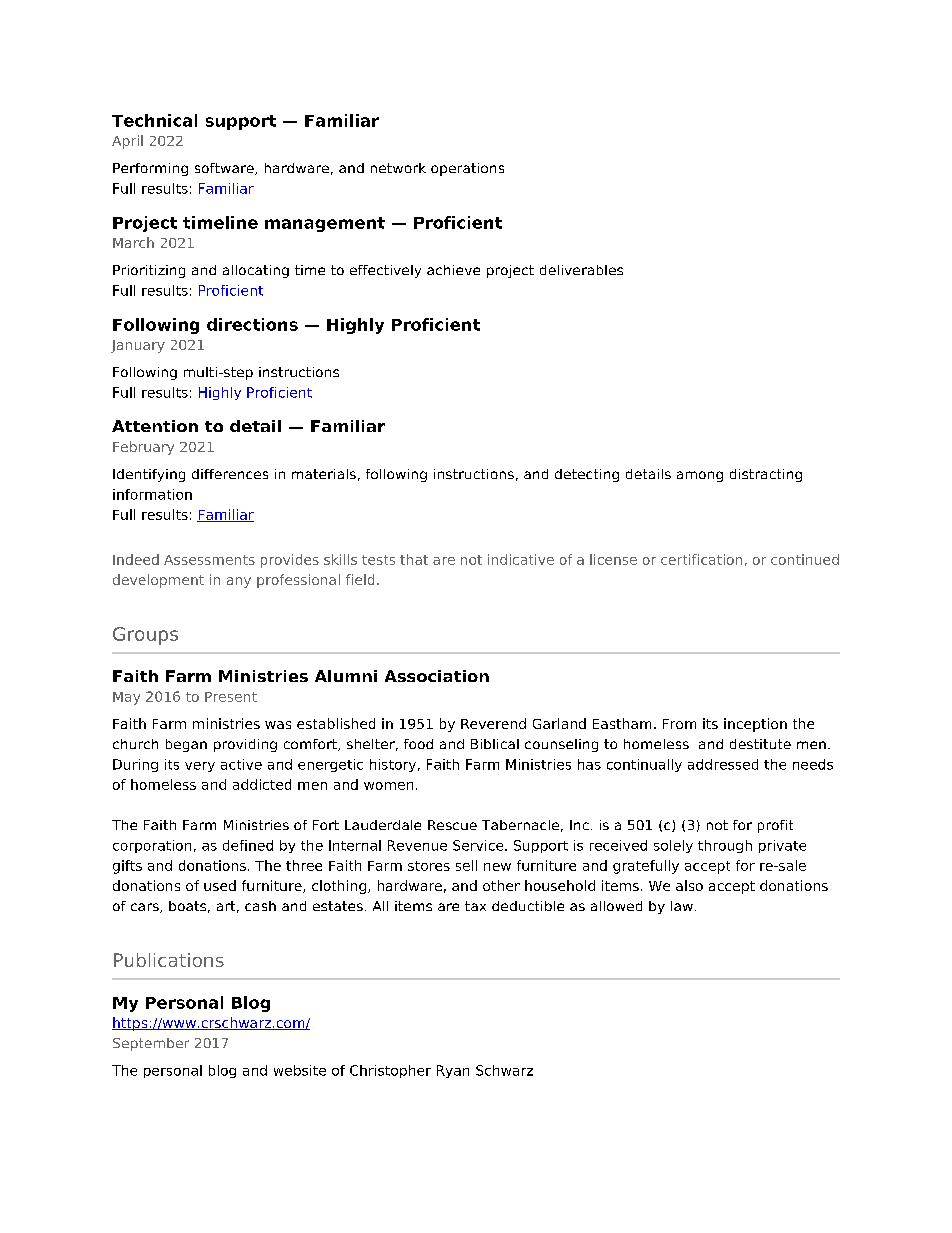 This screenshot has width=952, height=1233. What do you see at coordinates (766, 475) in the screenshot?
I see `distracting` at bounding box center [766, 475].
